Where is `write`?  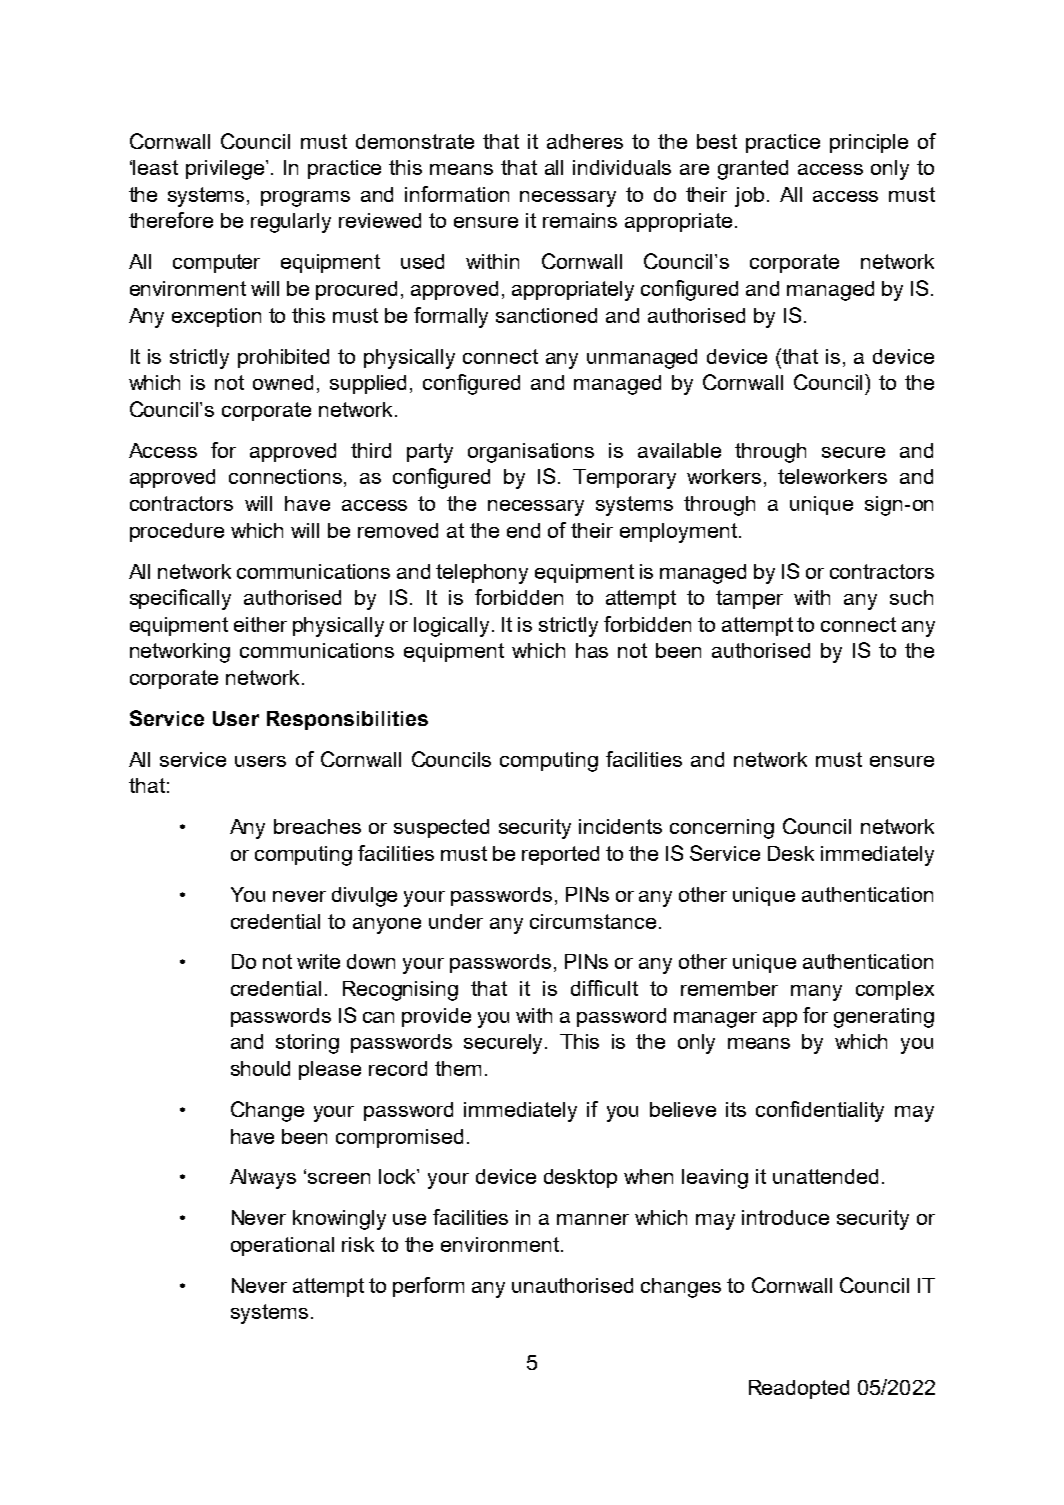 write is located at coordinates (318, 961).
